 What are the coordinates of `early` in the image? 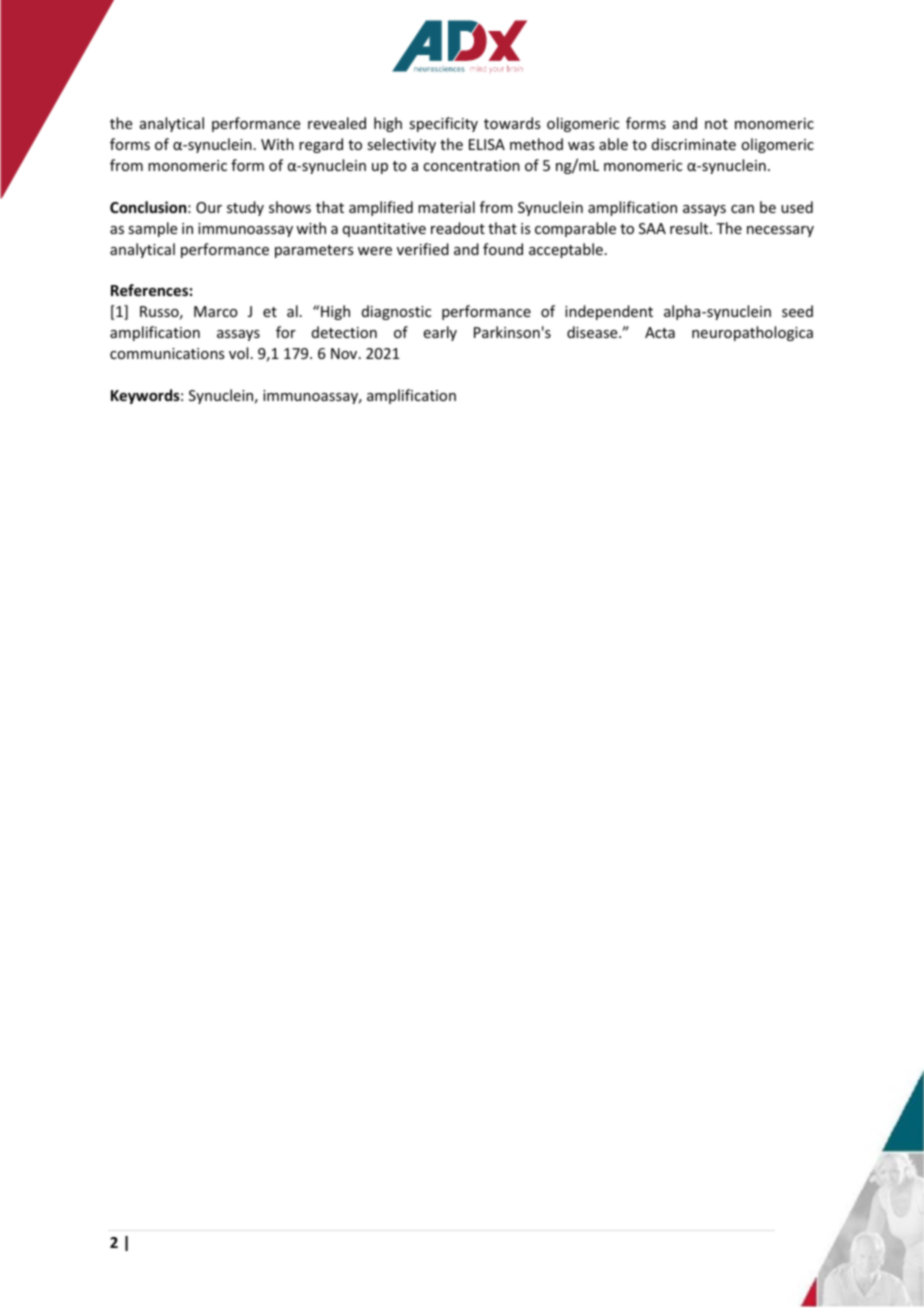 It's located at (440, 333).
